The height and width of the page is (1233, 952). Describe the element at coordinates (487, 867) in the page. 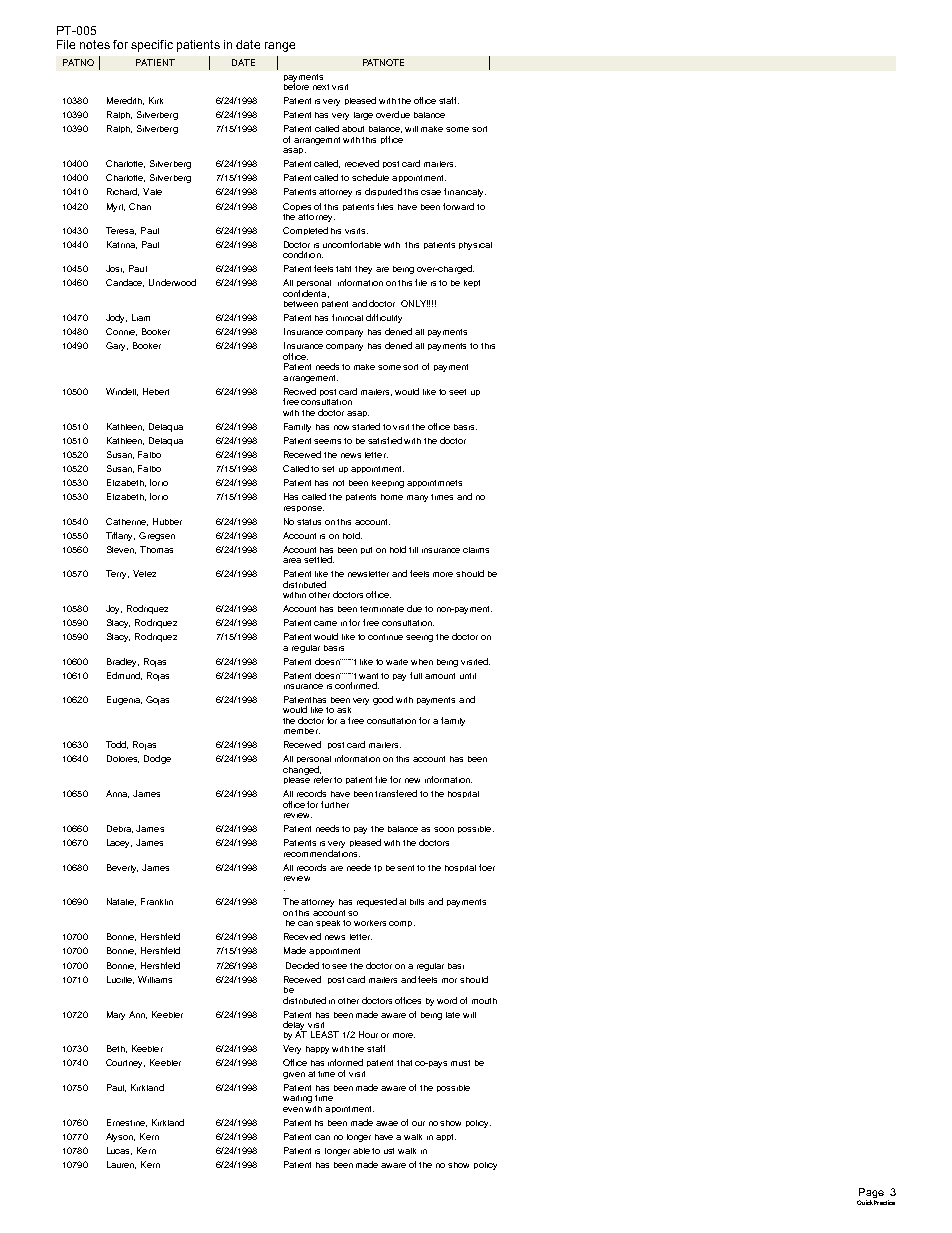

I see `foer` at that location.
